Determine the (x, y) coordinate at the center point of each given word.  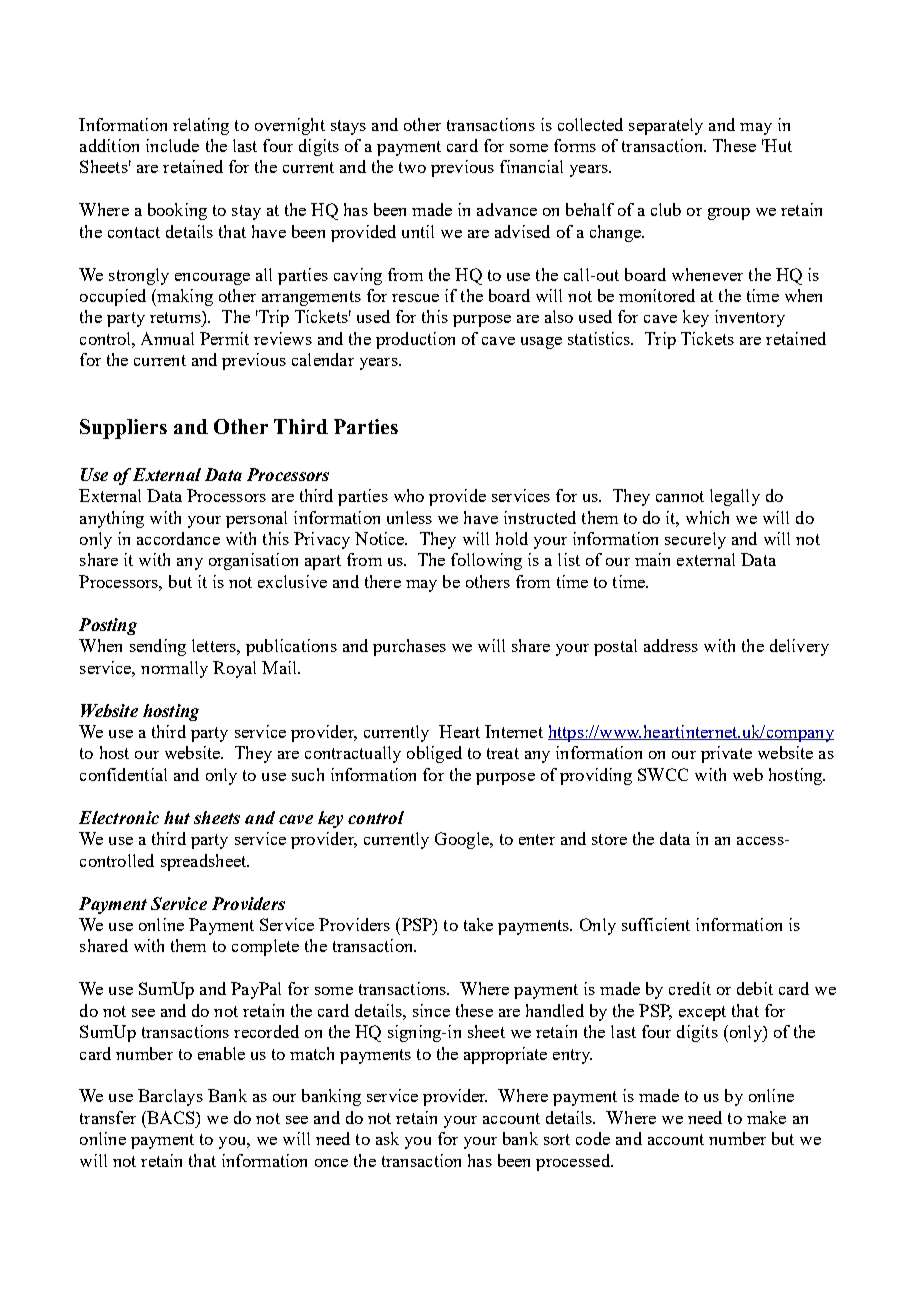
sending (158, 647)
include (172, 145)
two (412, 167)
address (671, 645)
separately (666, 126)
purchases (409, 647)
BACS (171, 1117)
